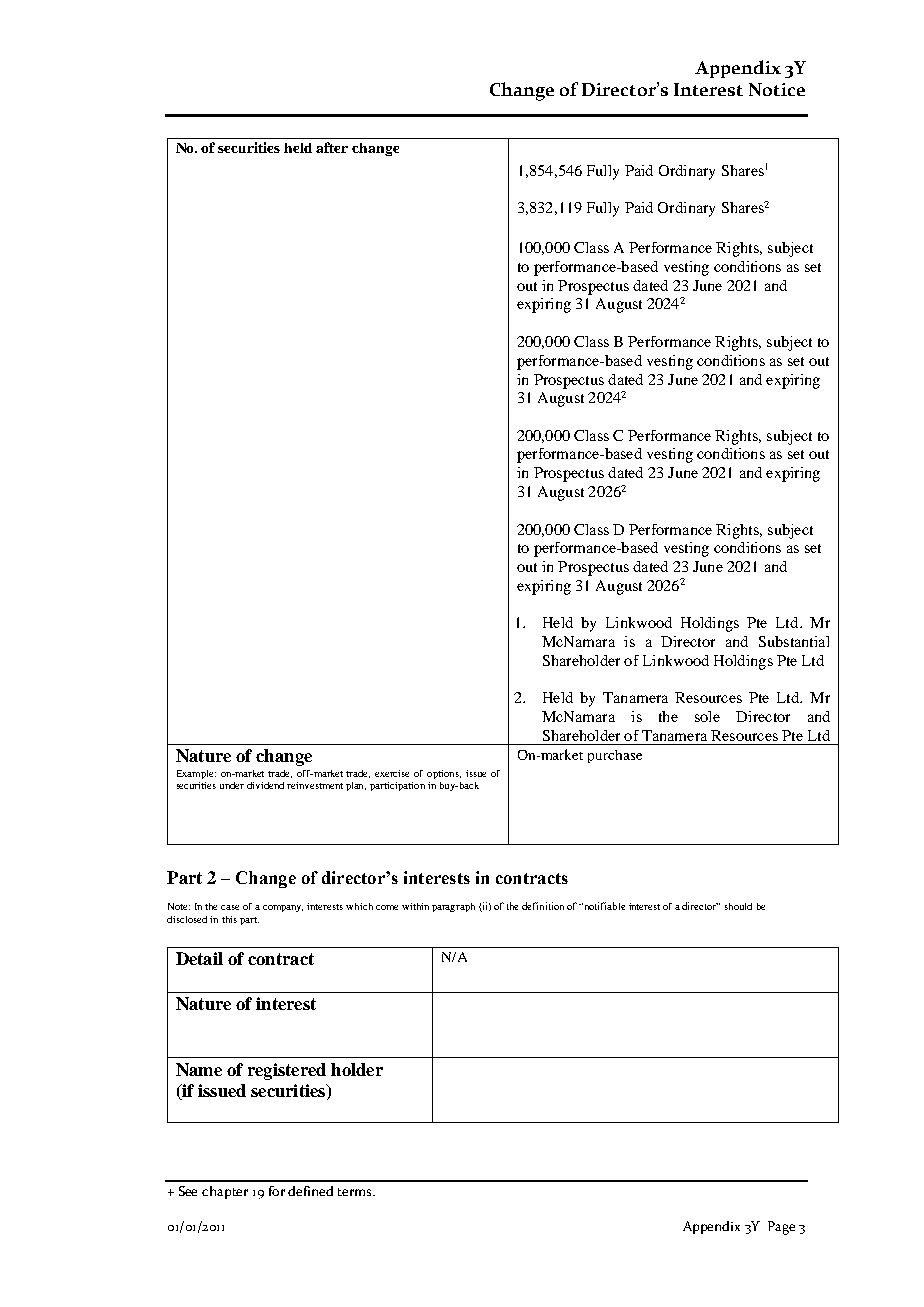  I want to click on purchase, so click(615, 756).
